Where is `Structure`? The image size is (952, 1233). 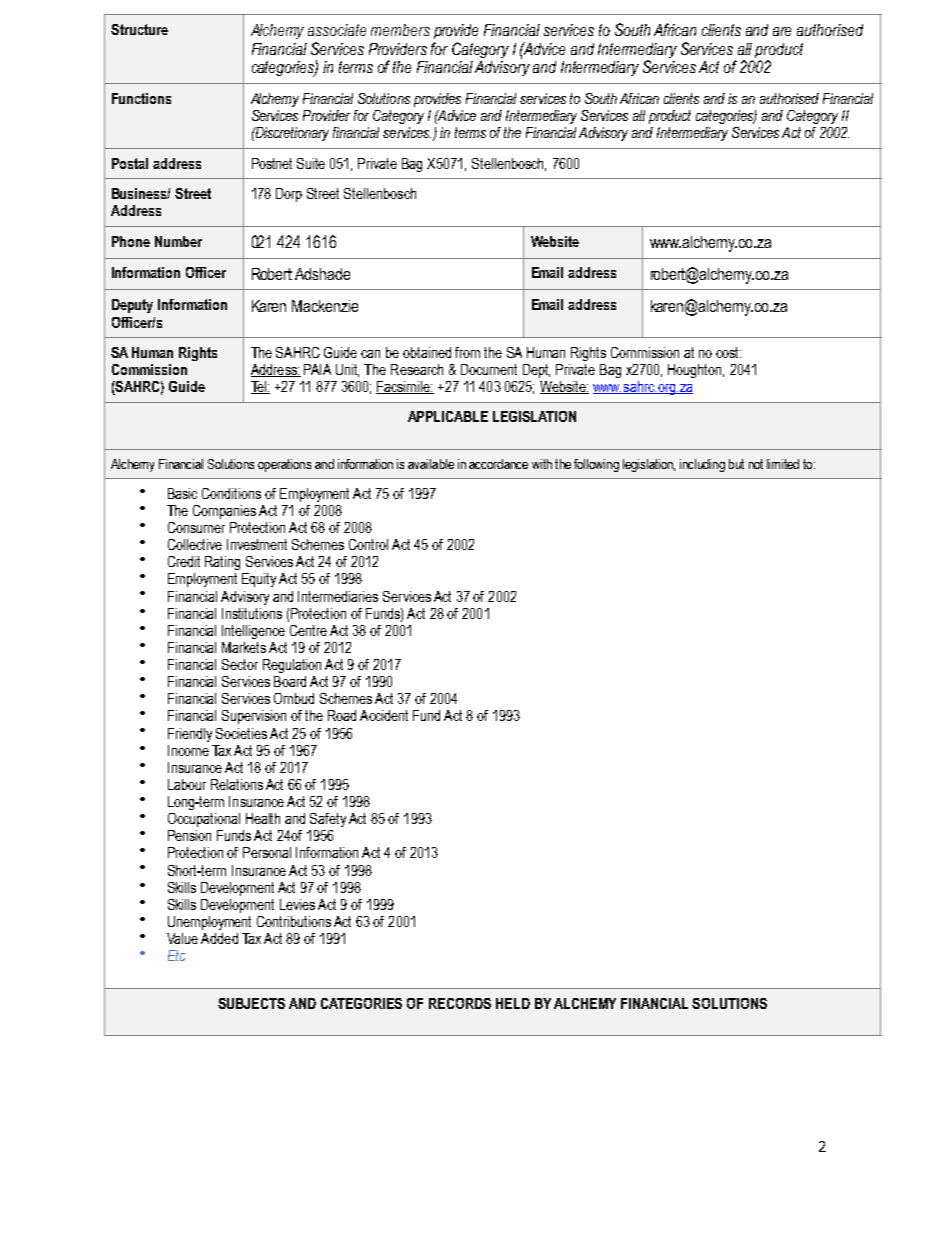
Structure is located at coordinates (139, 29).
